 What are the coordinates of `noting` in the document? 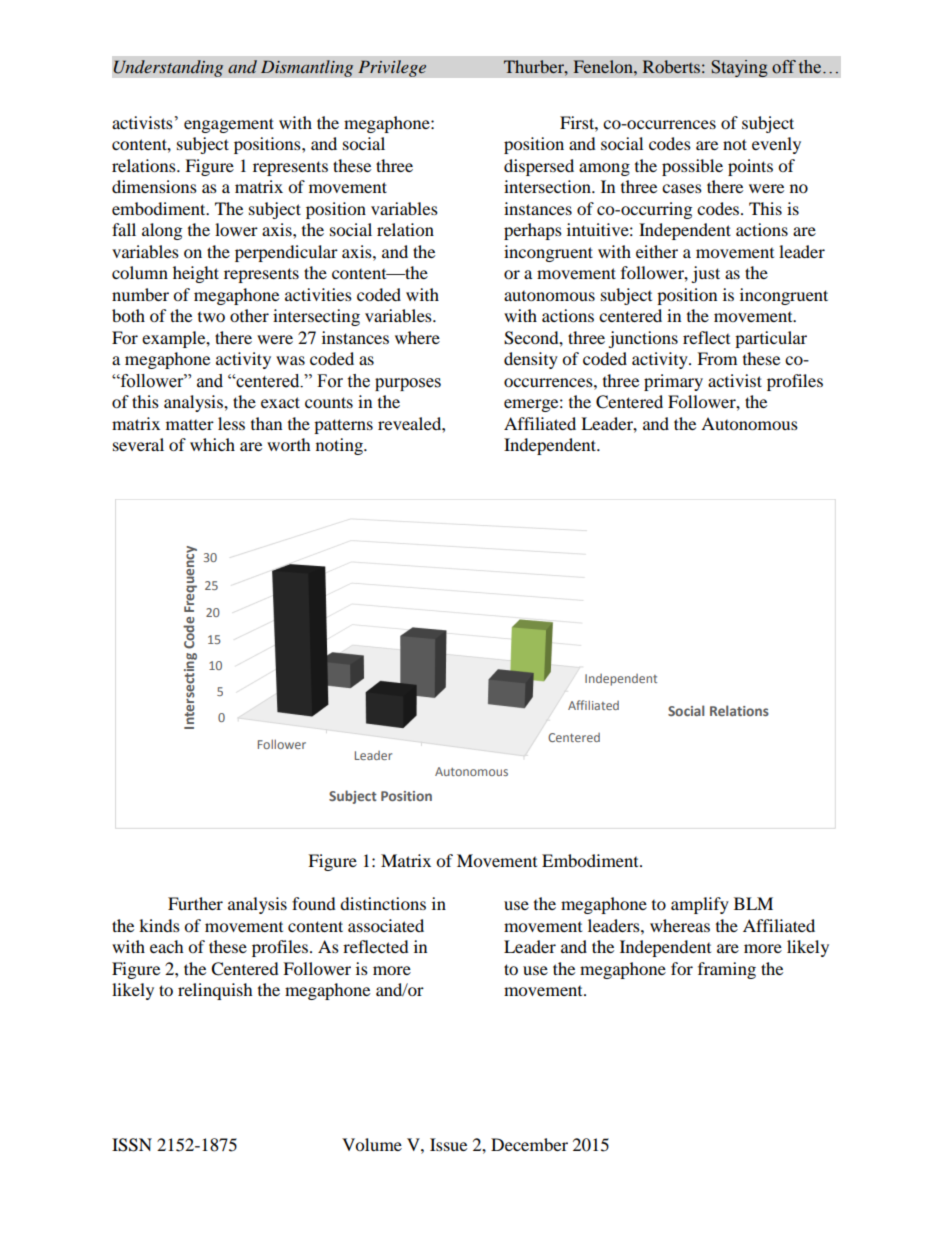 It's located at (340, 446).
